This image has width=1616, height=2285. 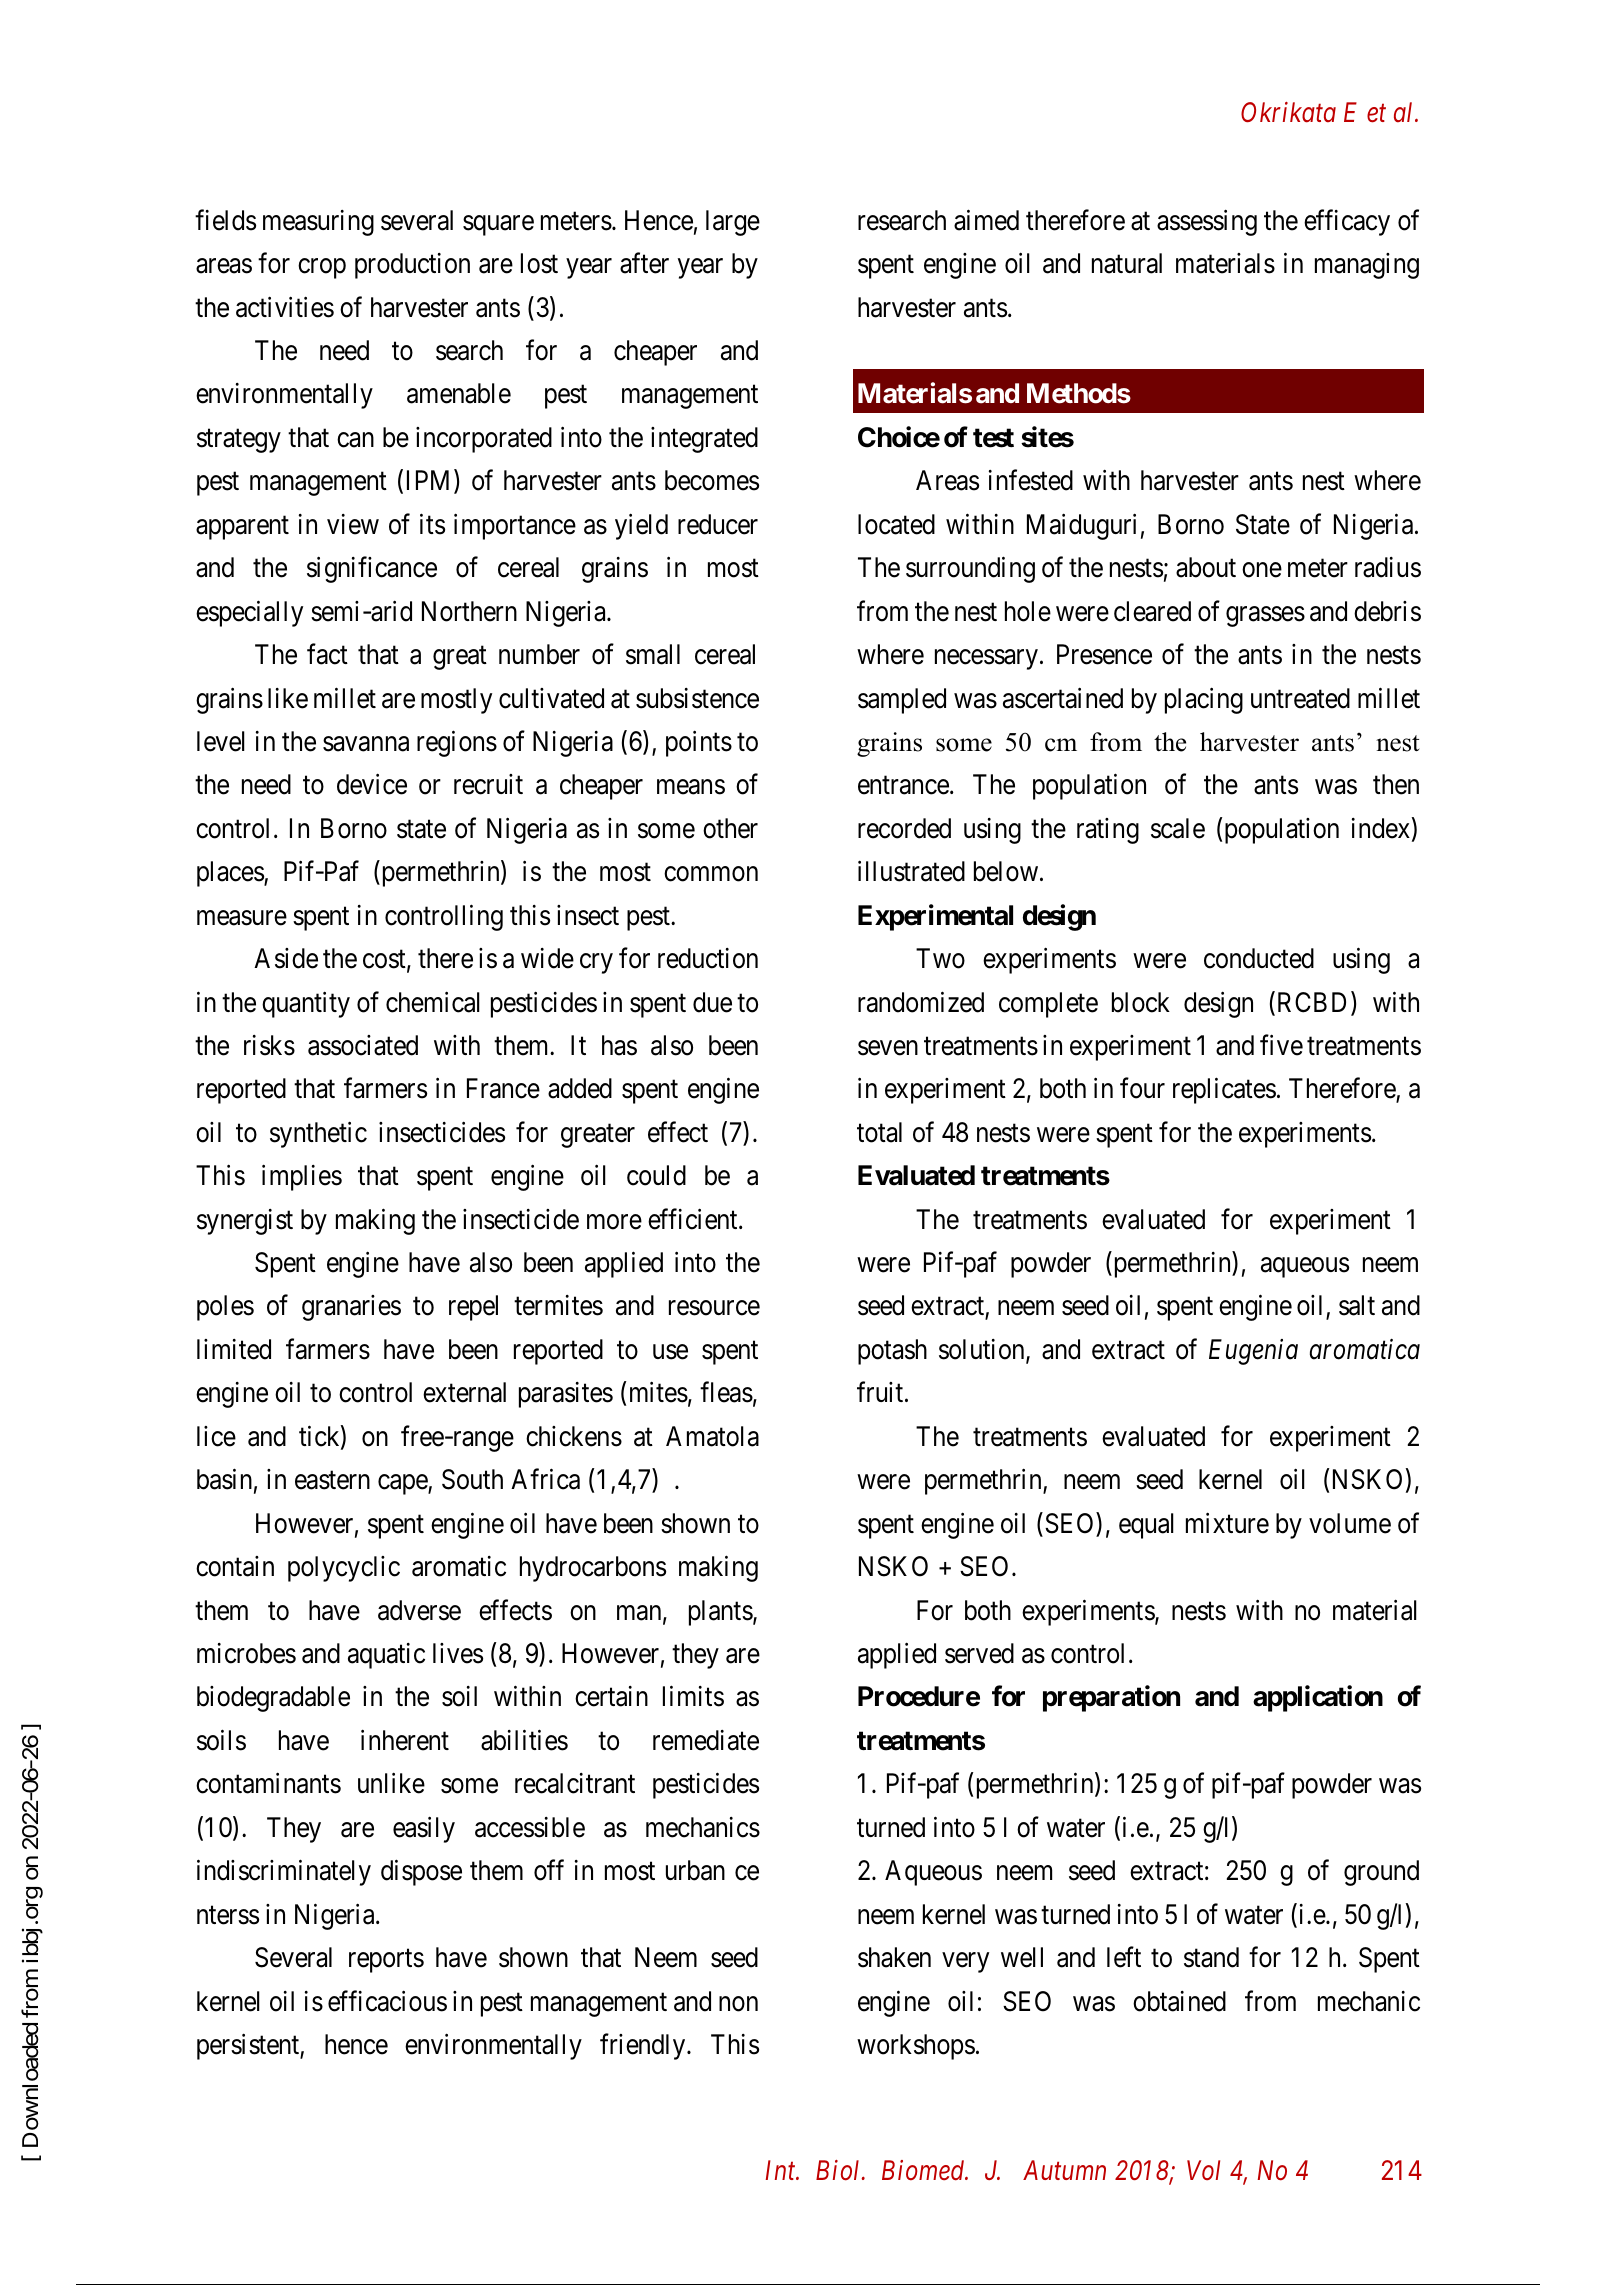 What do you see at coordinates (733, 223) in the image?
I see `large` at bounding box center [733, 223].
